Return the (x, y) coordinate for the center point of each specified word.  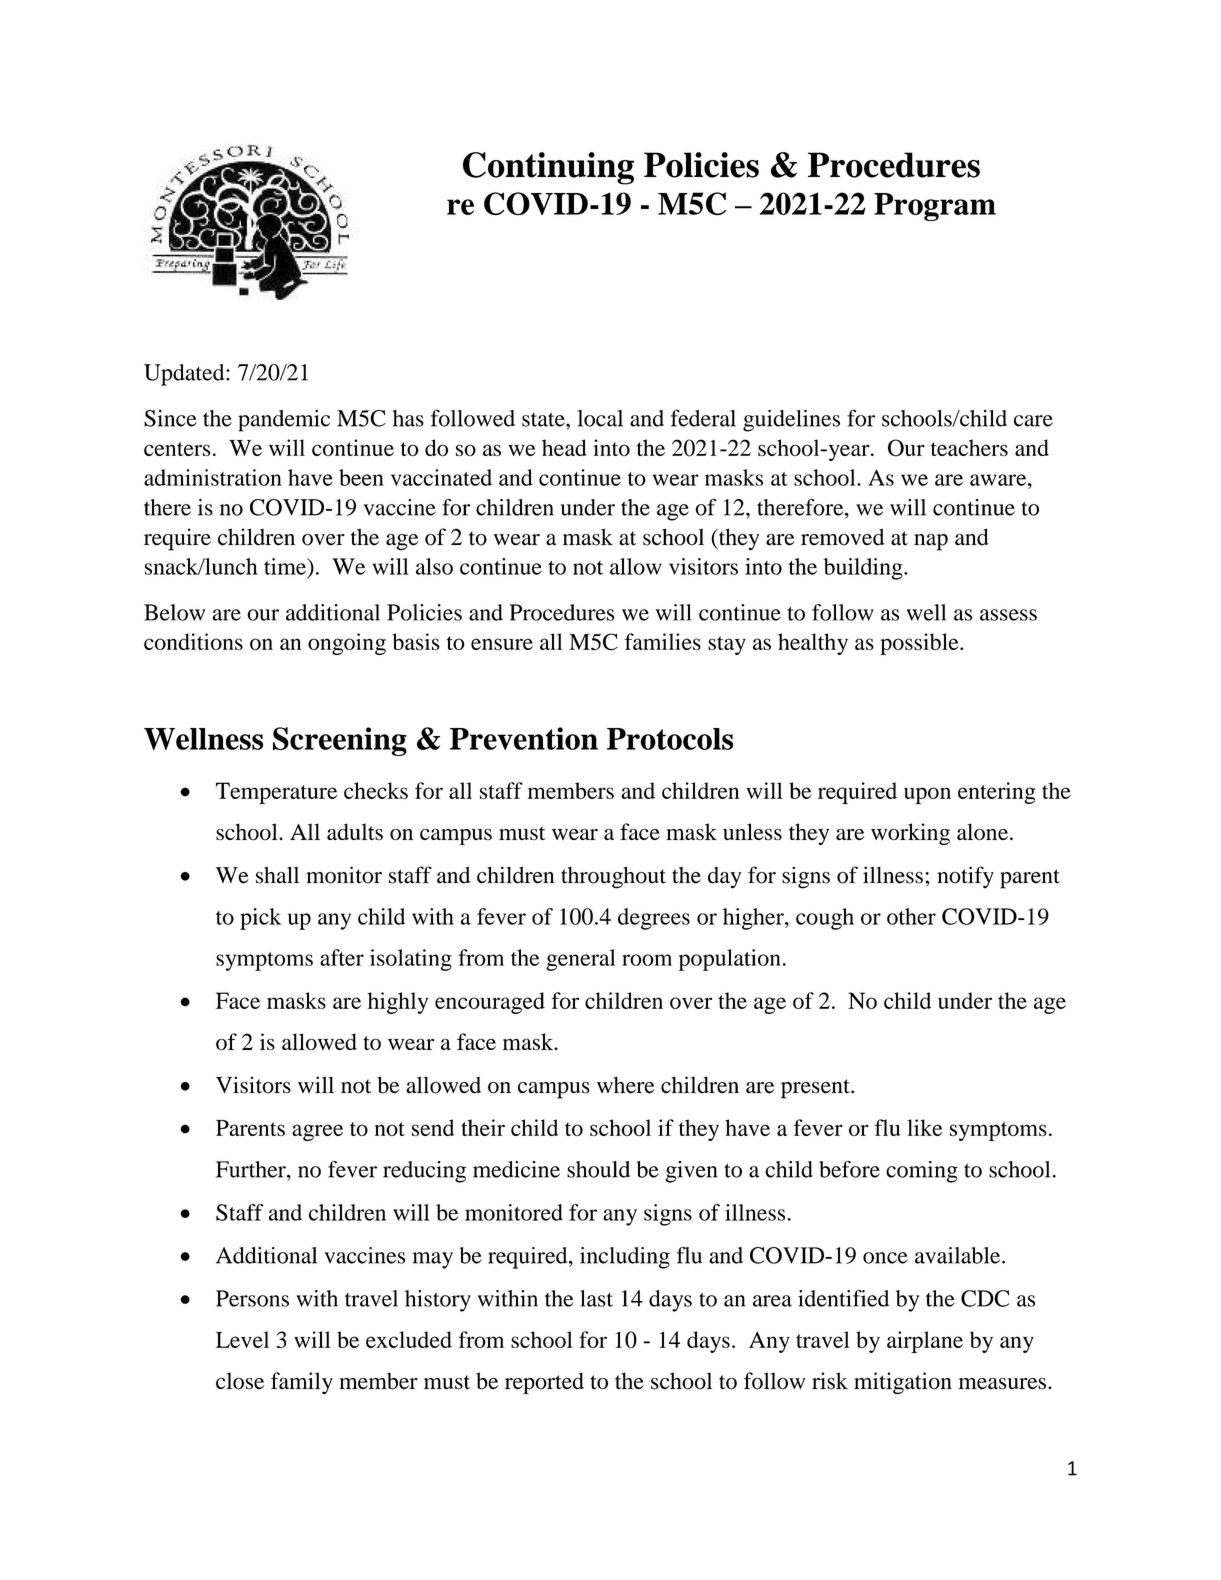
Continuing (548, 168)
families (663, 641)
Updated (185, 375)
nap (931, 542)
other (911, 916)
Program (935, 207)
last (596, 1298)
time (286, 566)
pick (261, 919)
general (580, 960)
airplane (925, 1342)
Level (242, 1339)
